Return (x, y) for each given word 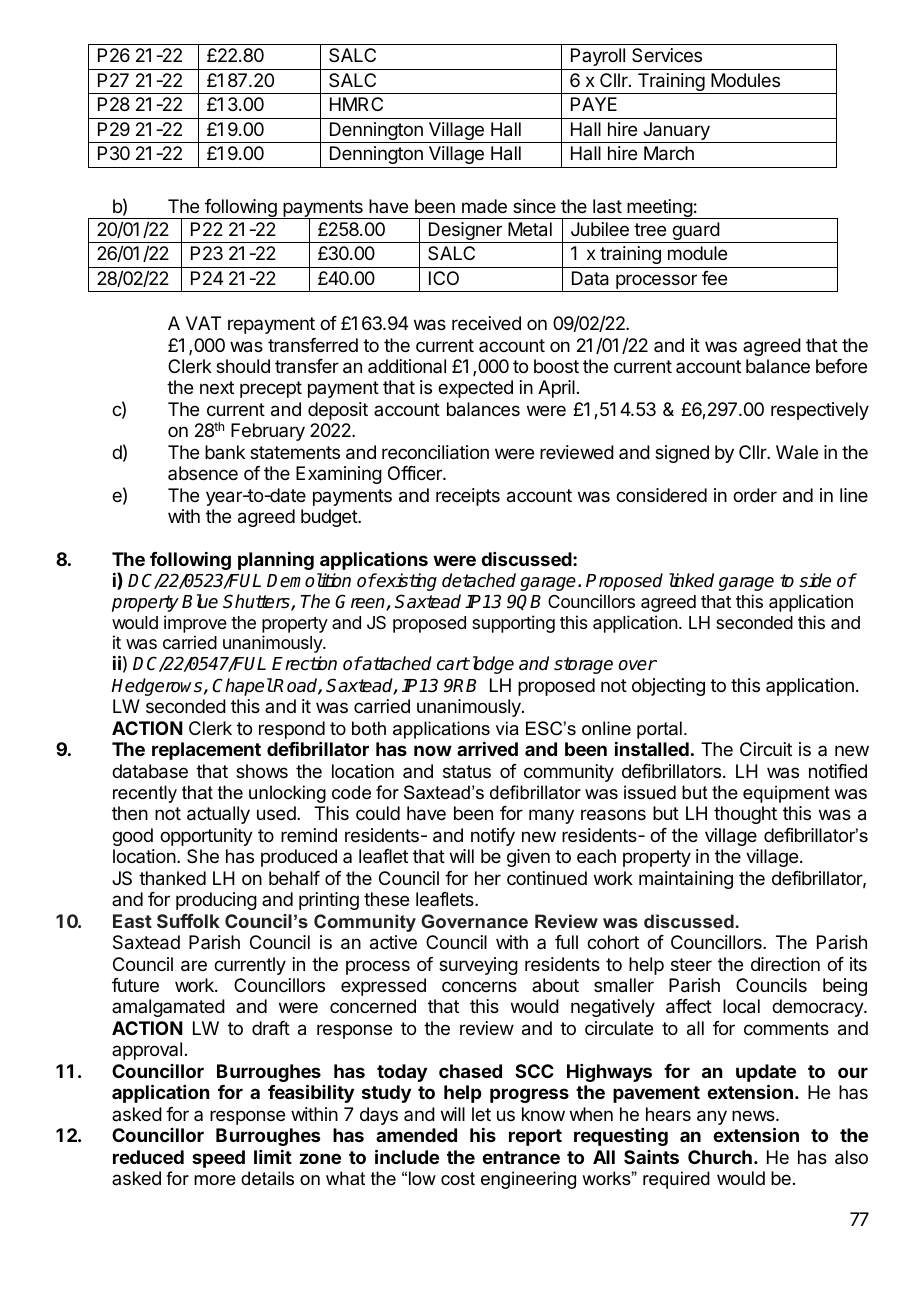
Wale (797, 452)
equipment (786, 794)
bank (225, 452)
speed (218, 1159)
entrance (521, 1157)
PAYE (594, 104)
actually (218, 815)
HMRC (356, 104)
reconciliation (435, 452)
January (676, 132)
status (467, 772)
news (754, 1115)
